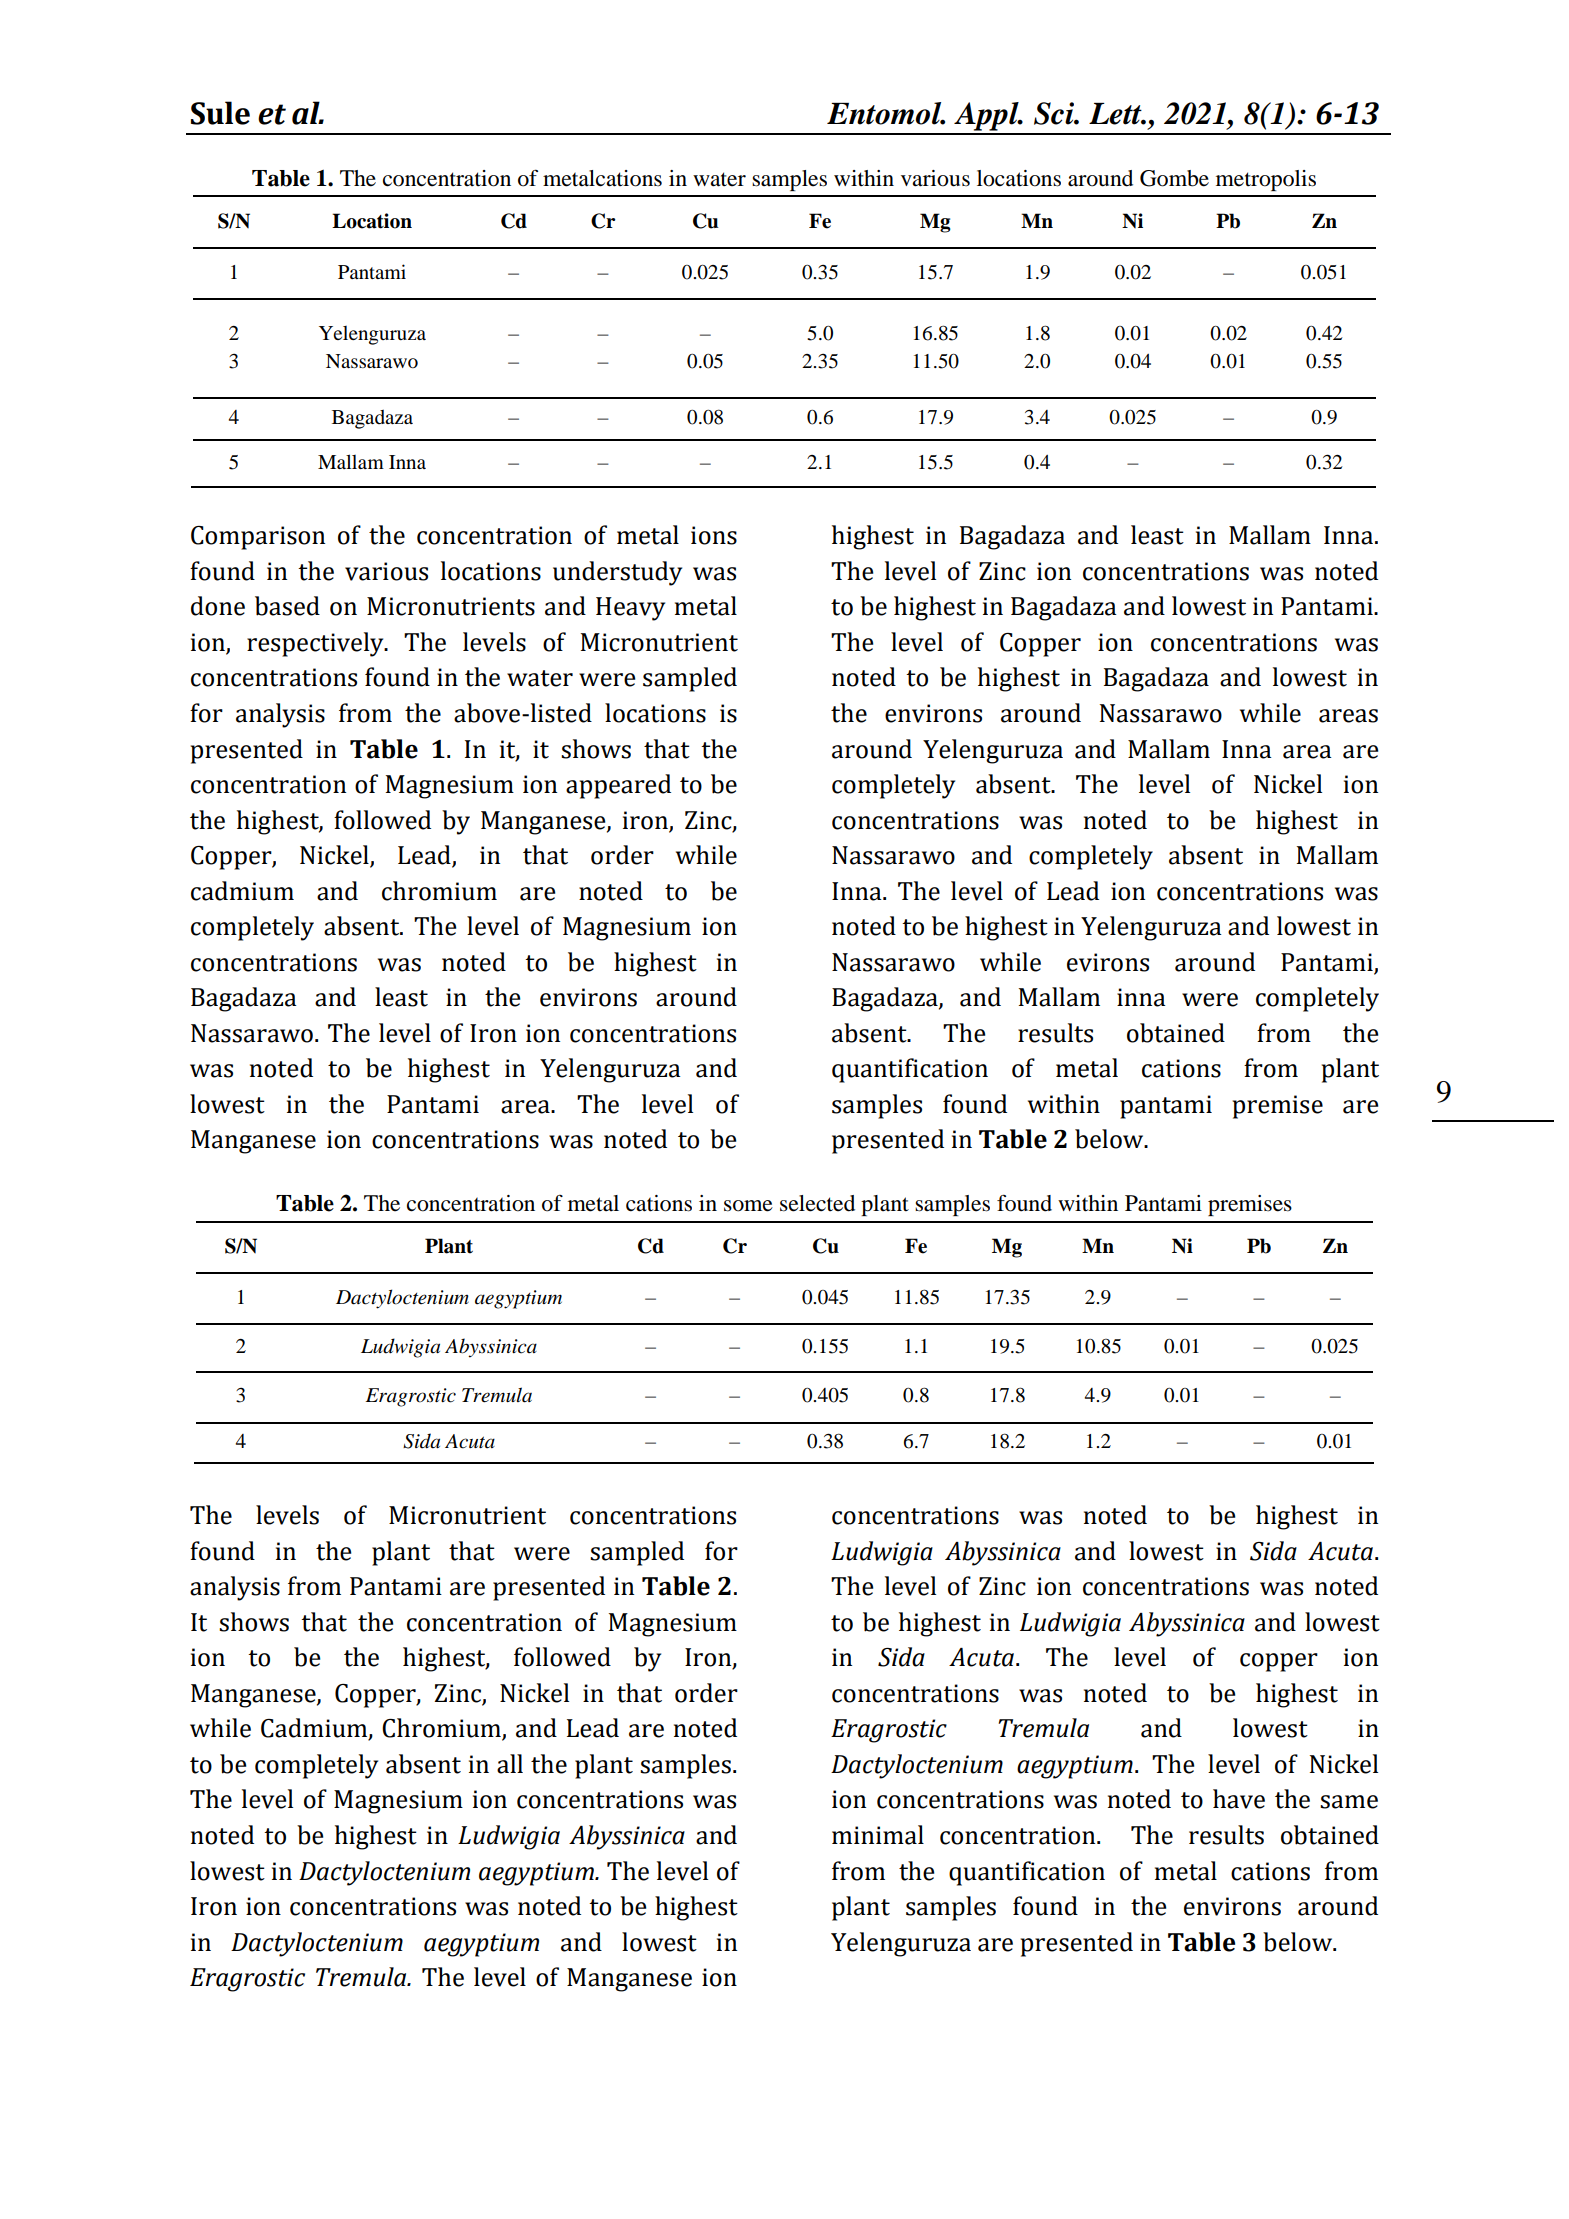 Image resolution: width=1569 pixels, height=2219 pixels. Describe the element at coordinates (316, 644) in the image. I see `respectively` at that location.
